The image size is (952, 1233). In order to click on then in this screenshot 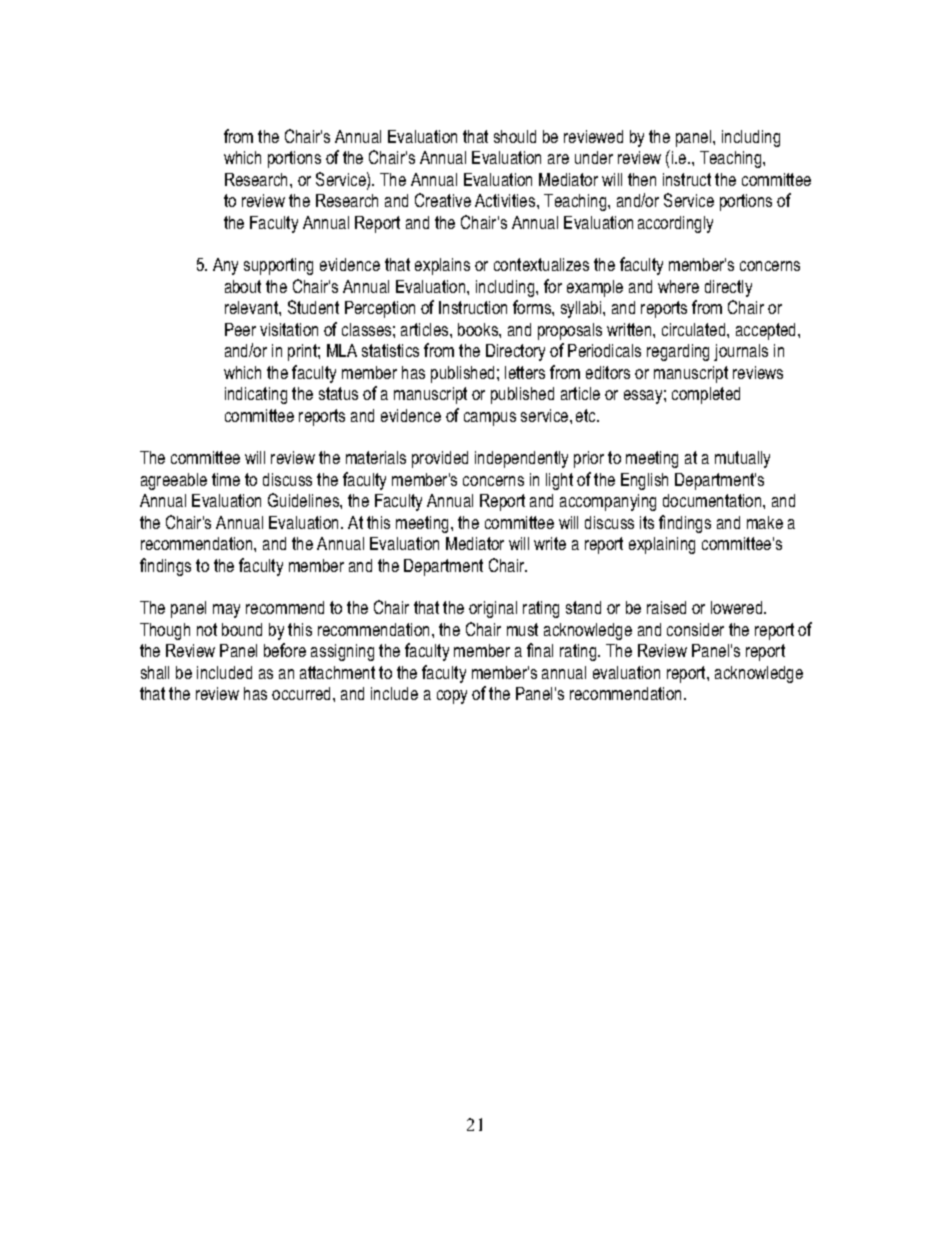, I will do `click(642, 179)`.
